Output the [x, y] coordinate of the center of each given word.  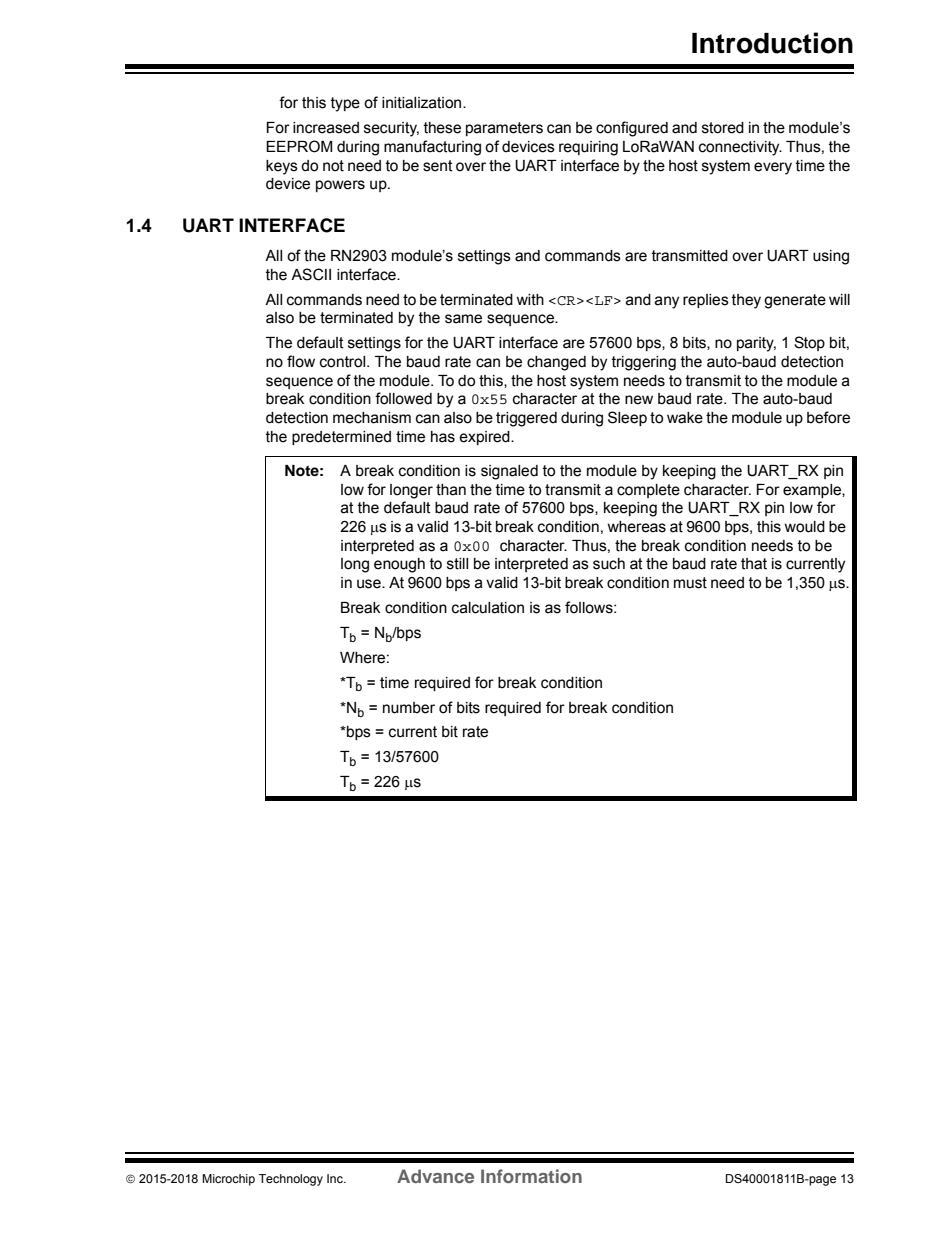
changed [556, 363]
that [754, 564]
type [345, 104]
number [409, 708]
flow [301, 361]
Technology [291, 1180]
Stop [809, 343]
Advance [435, 1176]
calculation [488, 608]
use [370, 584]
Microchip [228, 1180]
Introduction [772, 43]
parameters [504, 129]
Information [531, 1176]
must [690, 583]
